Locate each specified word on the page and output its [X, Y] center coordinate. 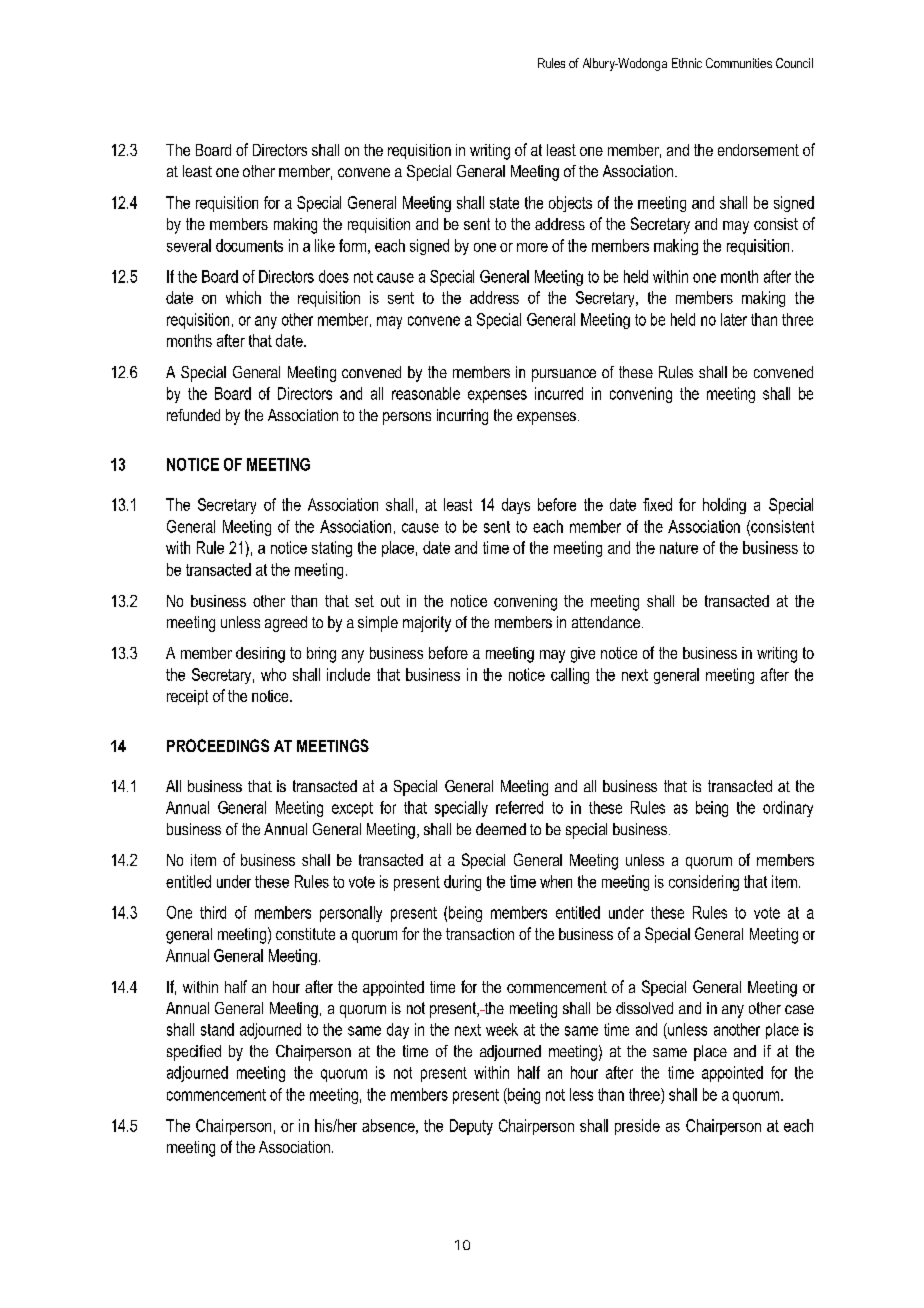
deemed [501, 829]
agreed [286, 624]
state [504, 203]
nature [679, 548]
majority [427, 624]
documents [249, 245]
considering [704, 883]
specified [194, 1053]
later [734, 319]
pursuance [564, 375]
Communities [739, 63]
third [213, 912]
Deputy [471, 1127]
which [243, 297]
